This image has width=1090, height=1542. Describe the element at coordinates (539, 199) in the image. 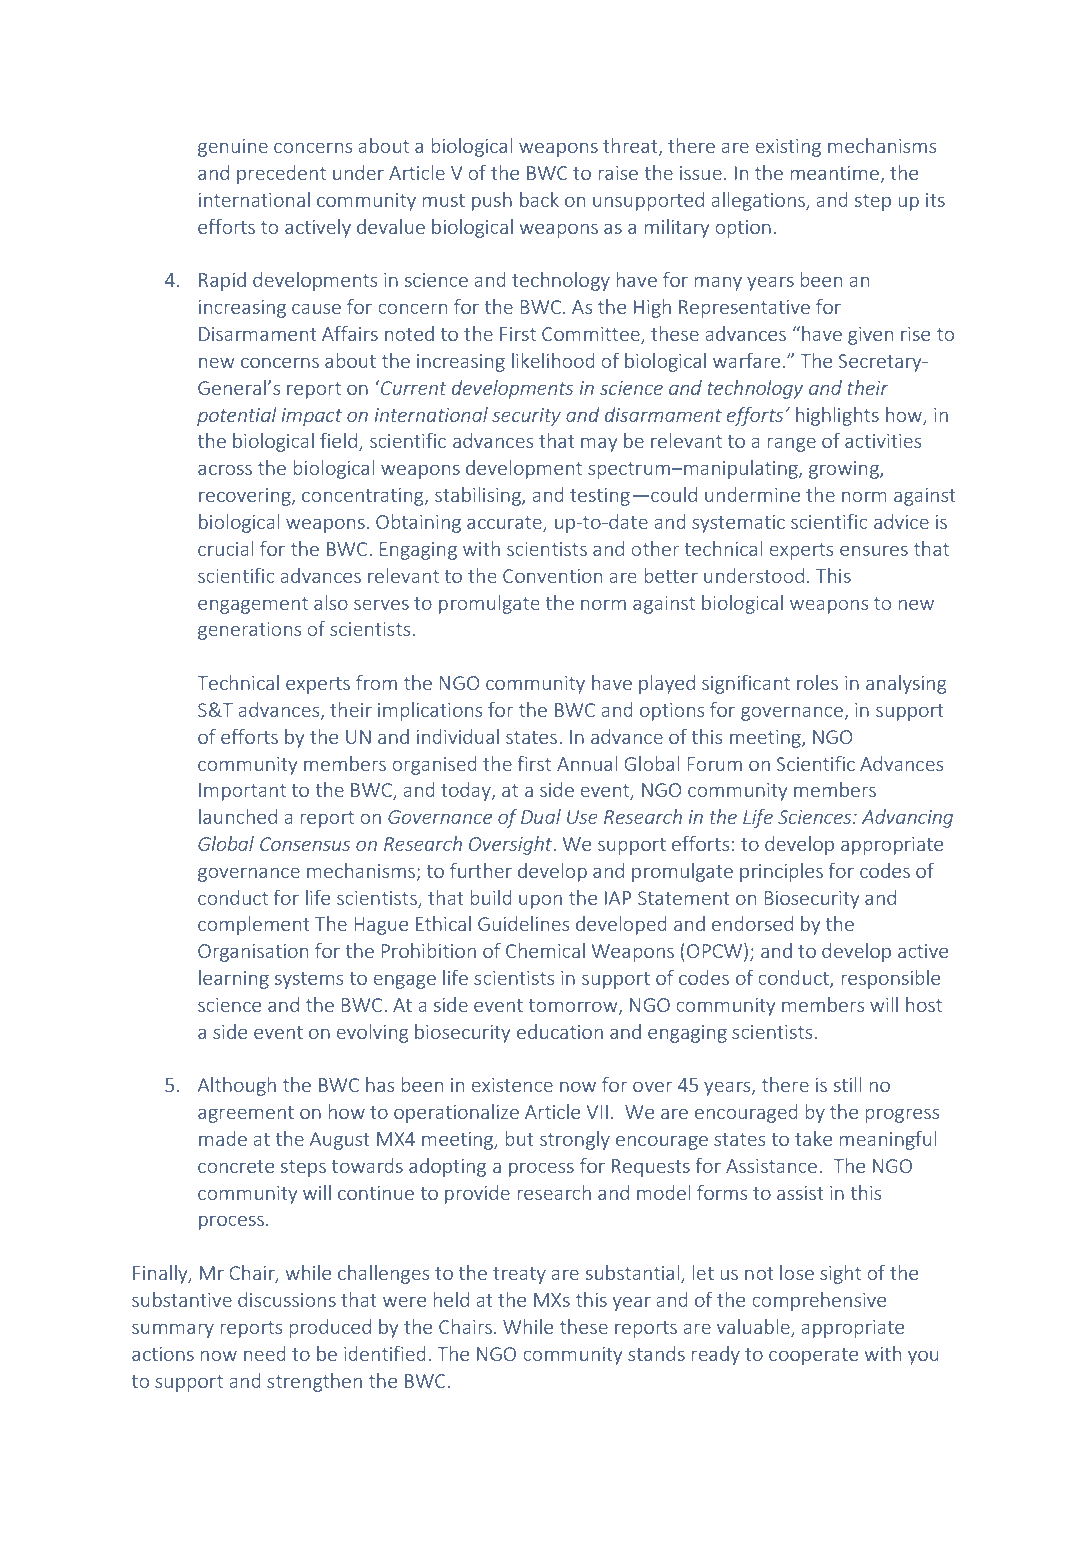

I see `back` at that location.
